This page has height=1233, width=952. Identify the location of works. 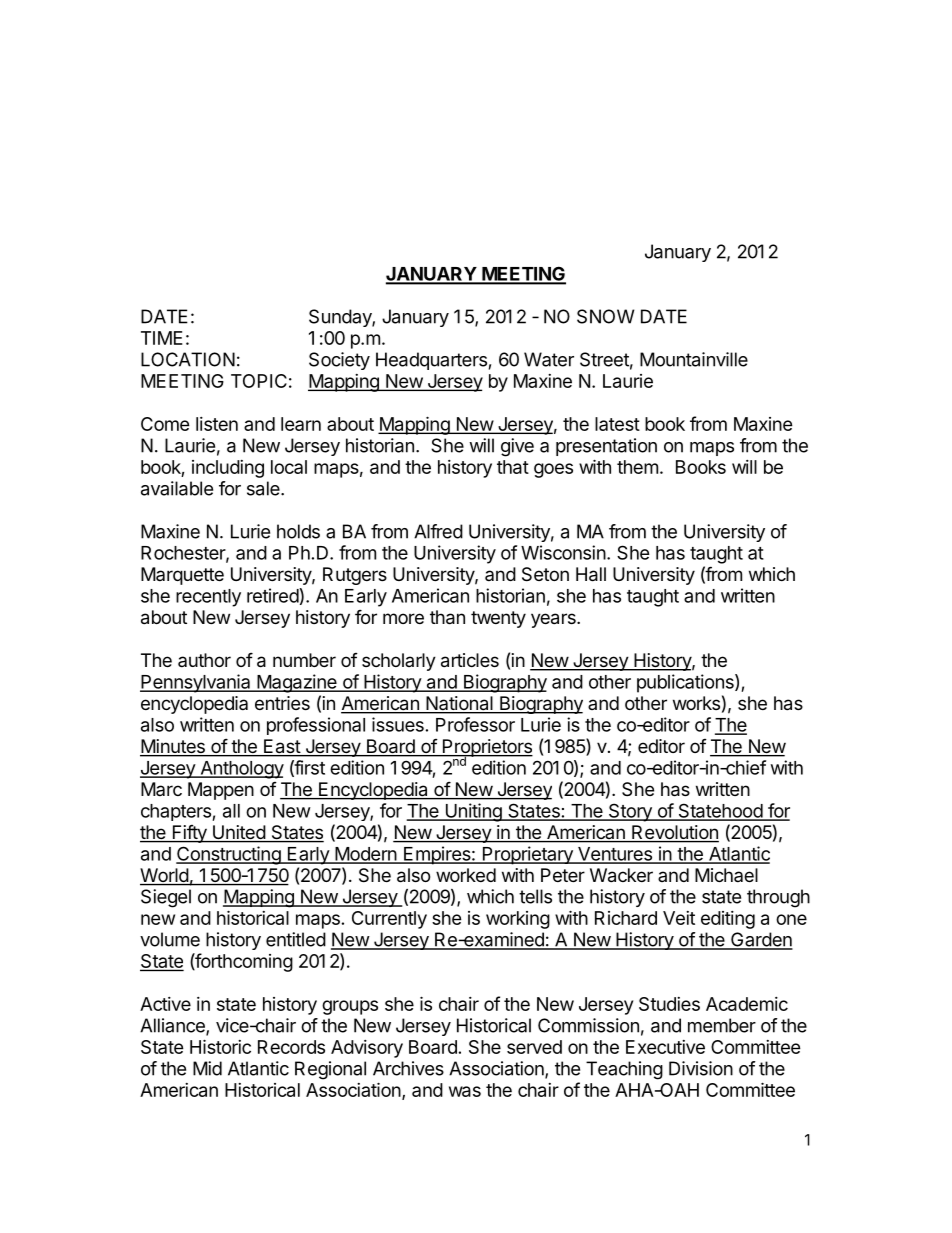
(696, 703).
